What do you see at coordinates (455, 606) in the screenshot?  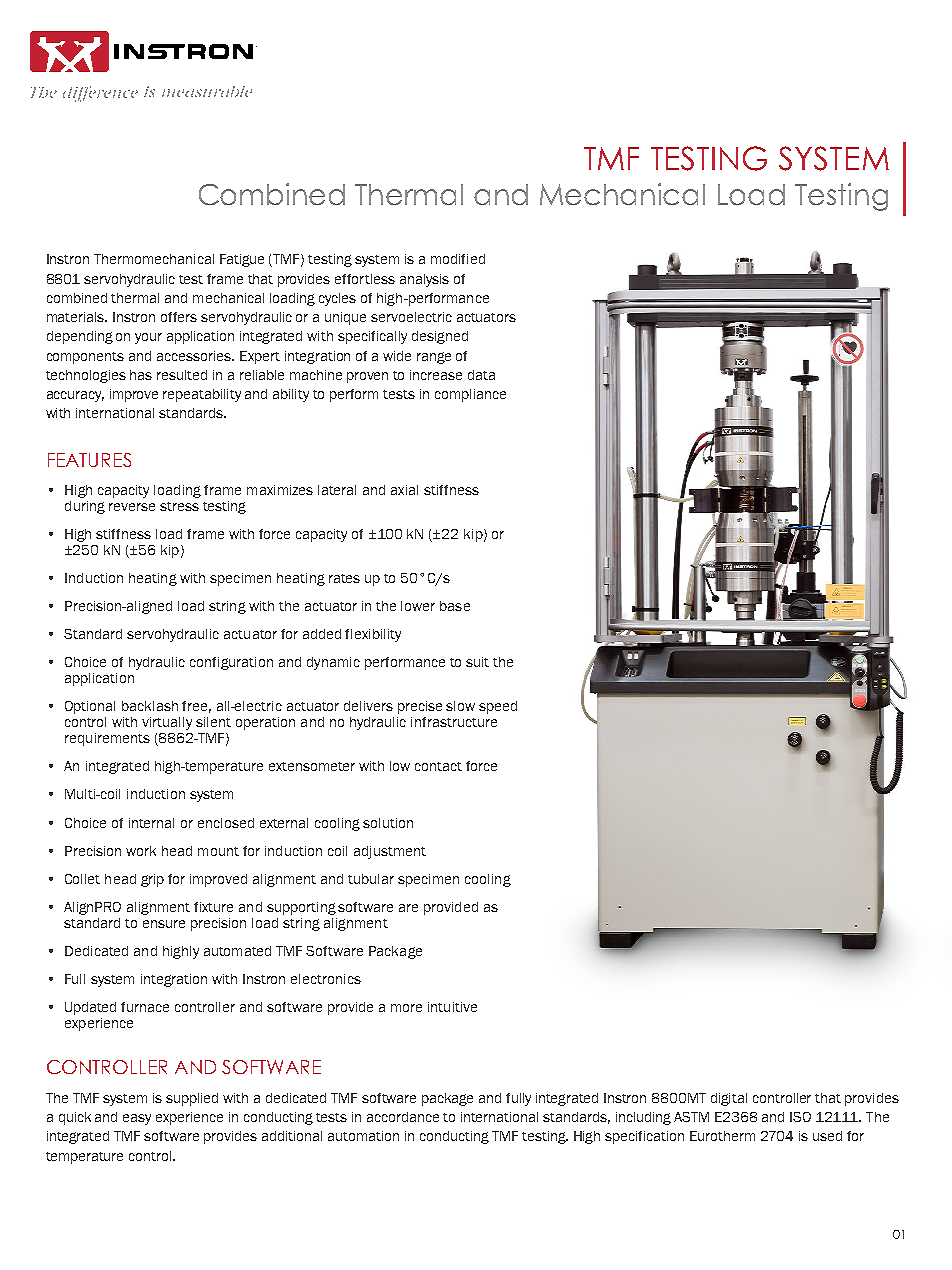 I see `base` at bounding box center [455, 606].
